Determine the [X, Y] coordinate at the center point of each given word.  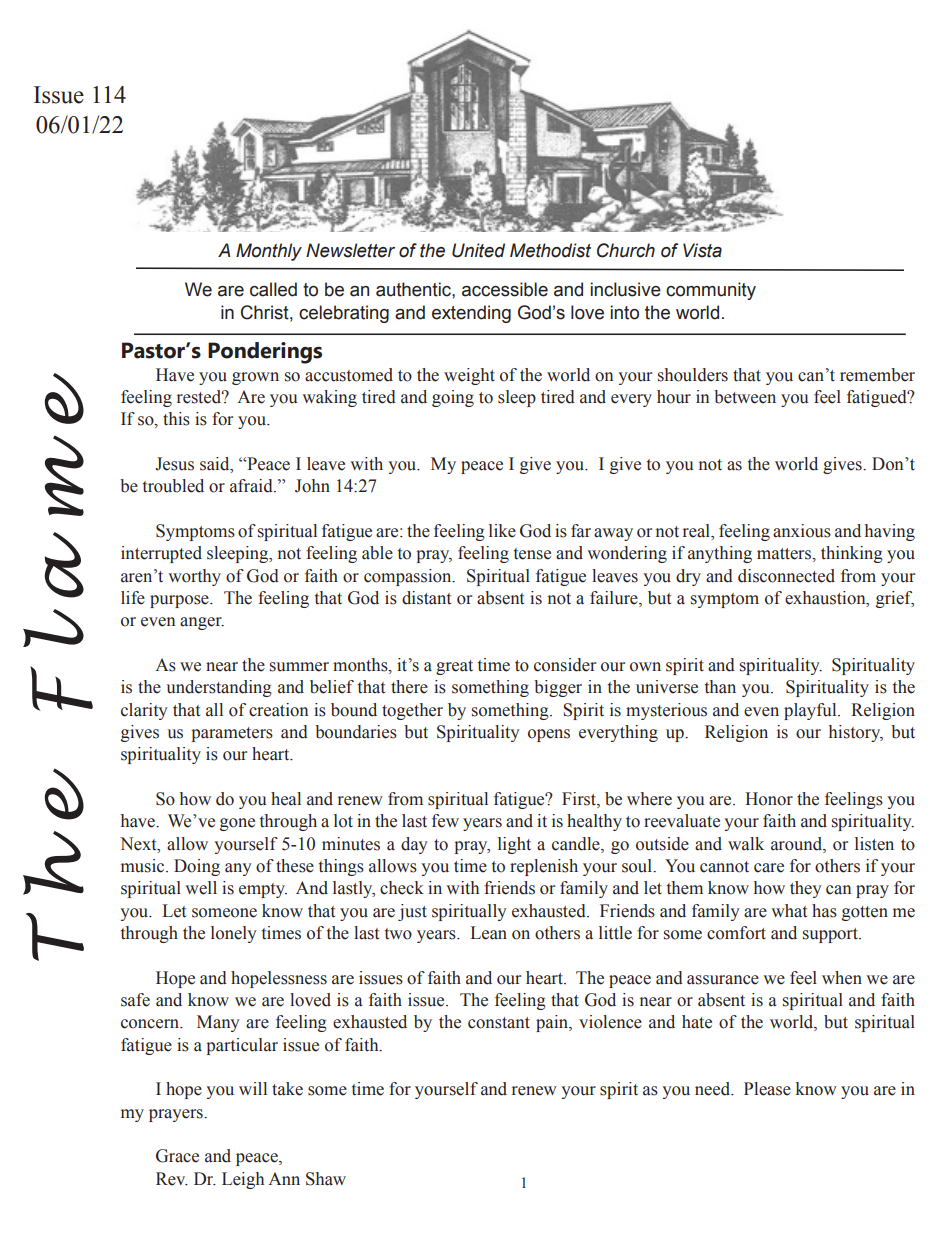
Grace [177, 1156]
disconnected [786, 576]
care [769, 868]
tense [532, 554]
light [514, 845]
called [273, 289]
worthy [194, 577]
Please [767, 1089]
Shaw [326, 1179]
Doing [197, 867]
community [711, 291]
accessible [505, 289]
